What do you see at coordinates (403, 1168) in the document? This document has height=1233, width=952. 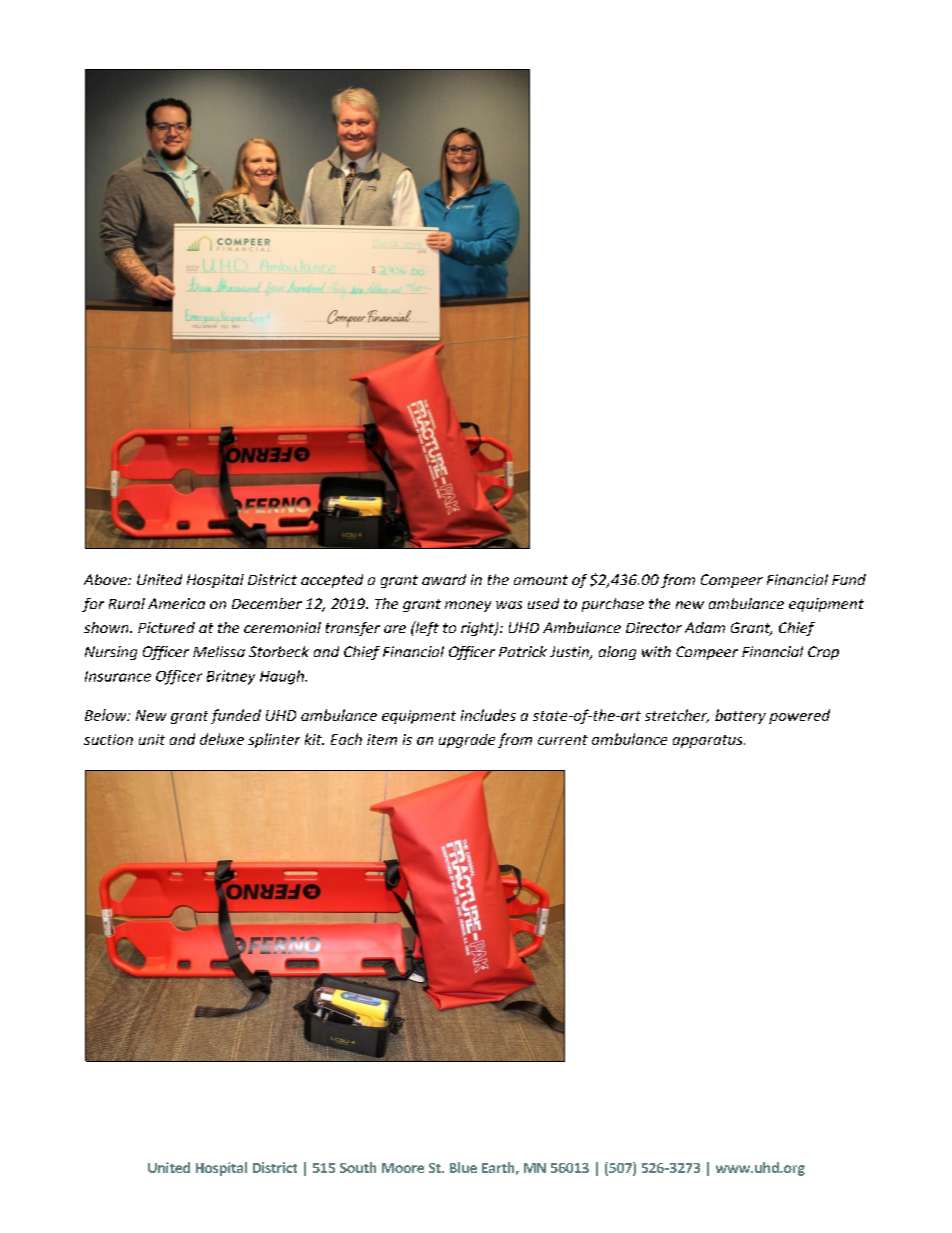 I see `Moore` at bounding box center [403, 1168].
